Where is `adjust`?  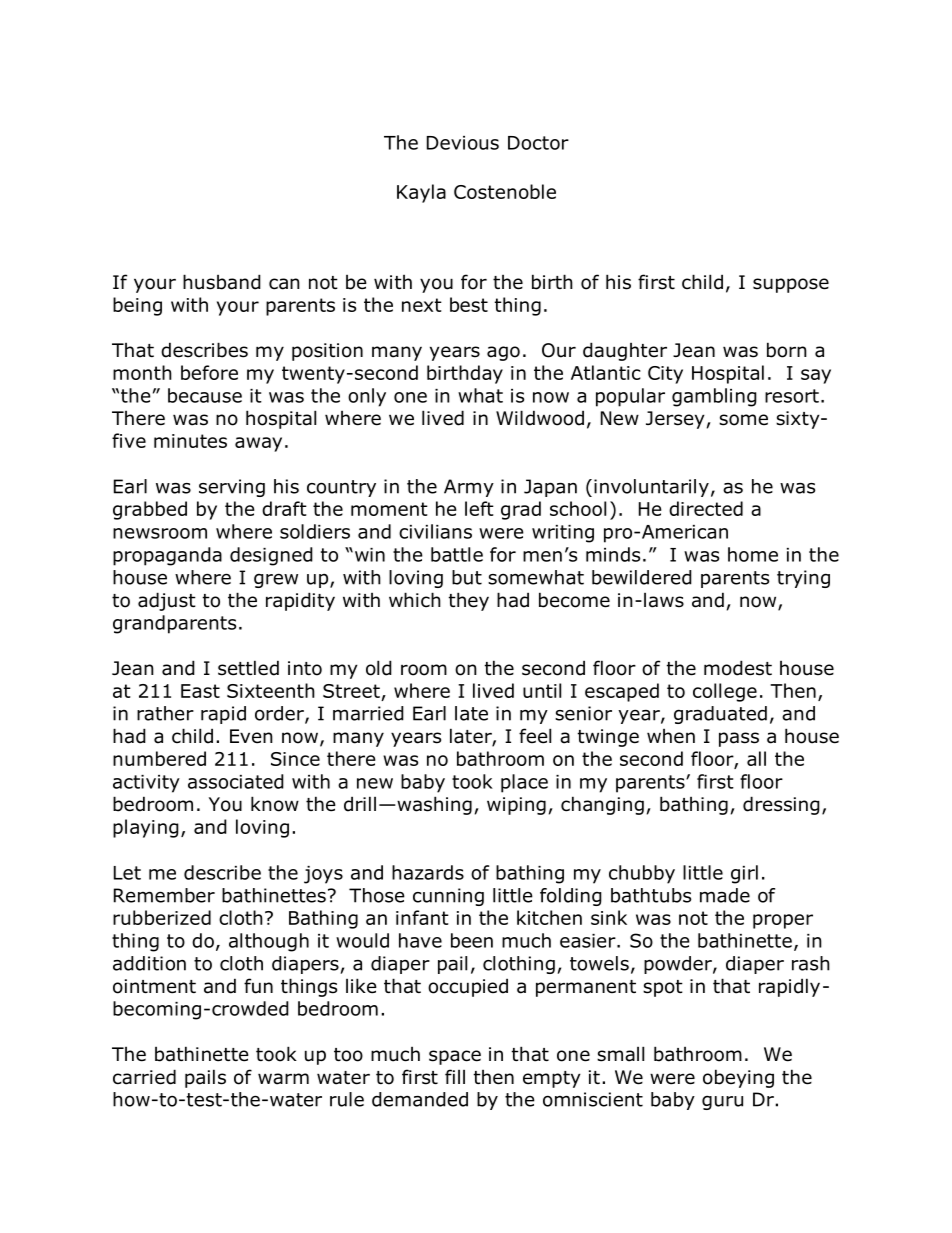 adjust is located at coordinates (167, 601).
